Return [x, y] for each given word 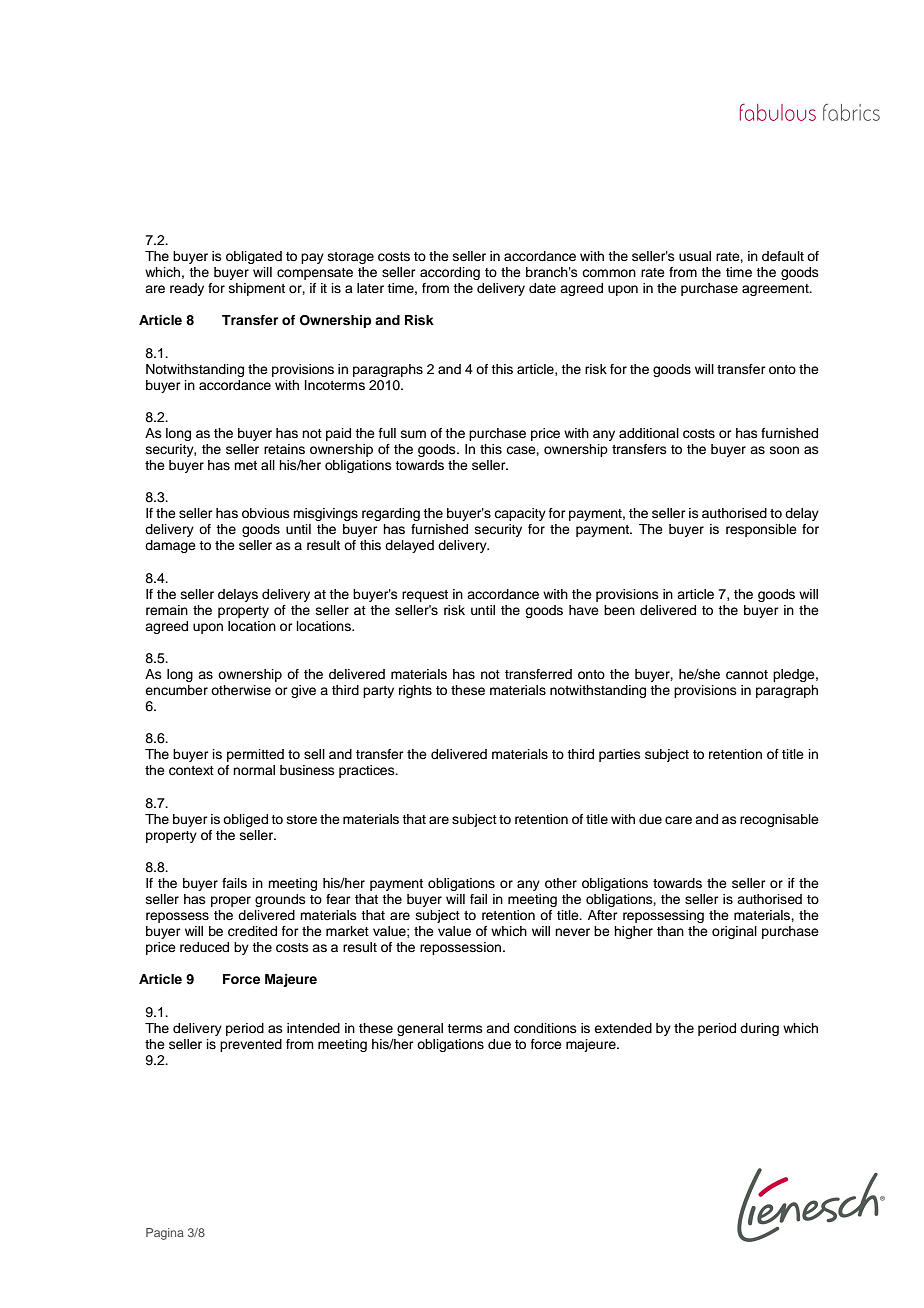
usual [695, 256]
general [420, 1029]
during [759, 1029]
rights [415, 691]
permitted [255, 755]
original [734, 932]
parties [620, 755]
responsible [761, 530]
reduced [204, 947]
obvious [266, 513]
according [450, 273]
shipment [257, 289]
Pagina [165, 1234]
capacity [520, 514]
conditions [545, 1028]
